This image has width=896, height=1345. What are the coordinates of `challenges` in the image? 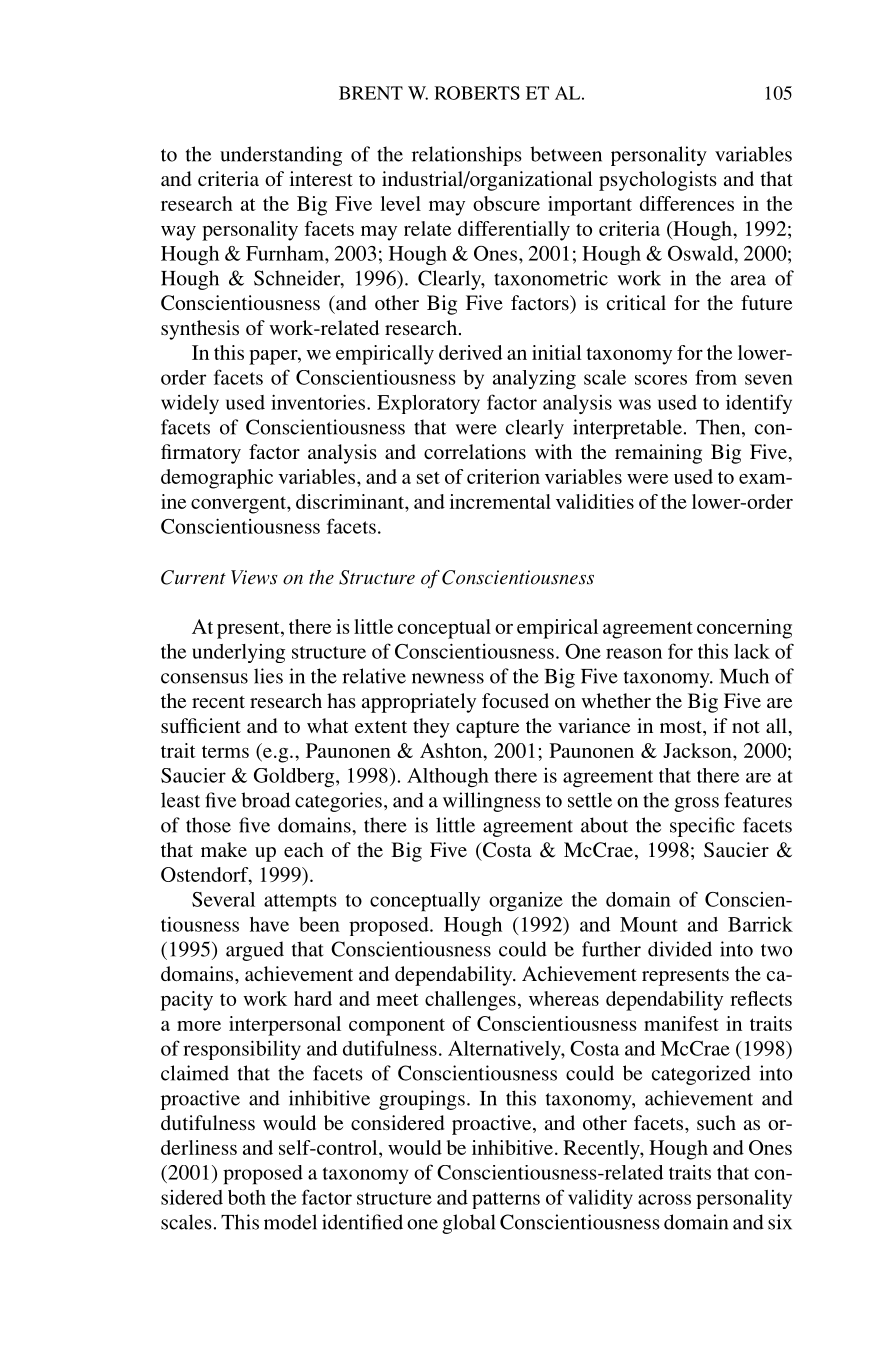 It's located at (470, 1001).
